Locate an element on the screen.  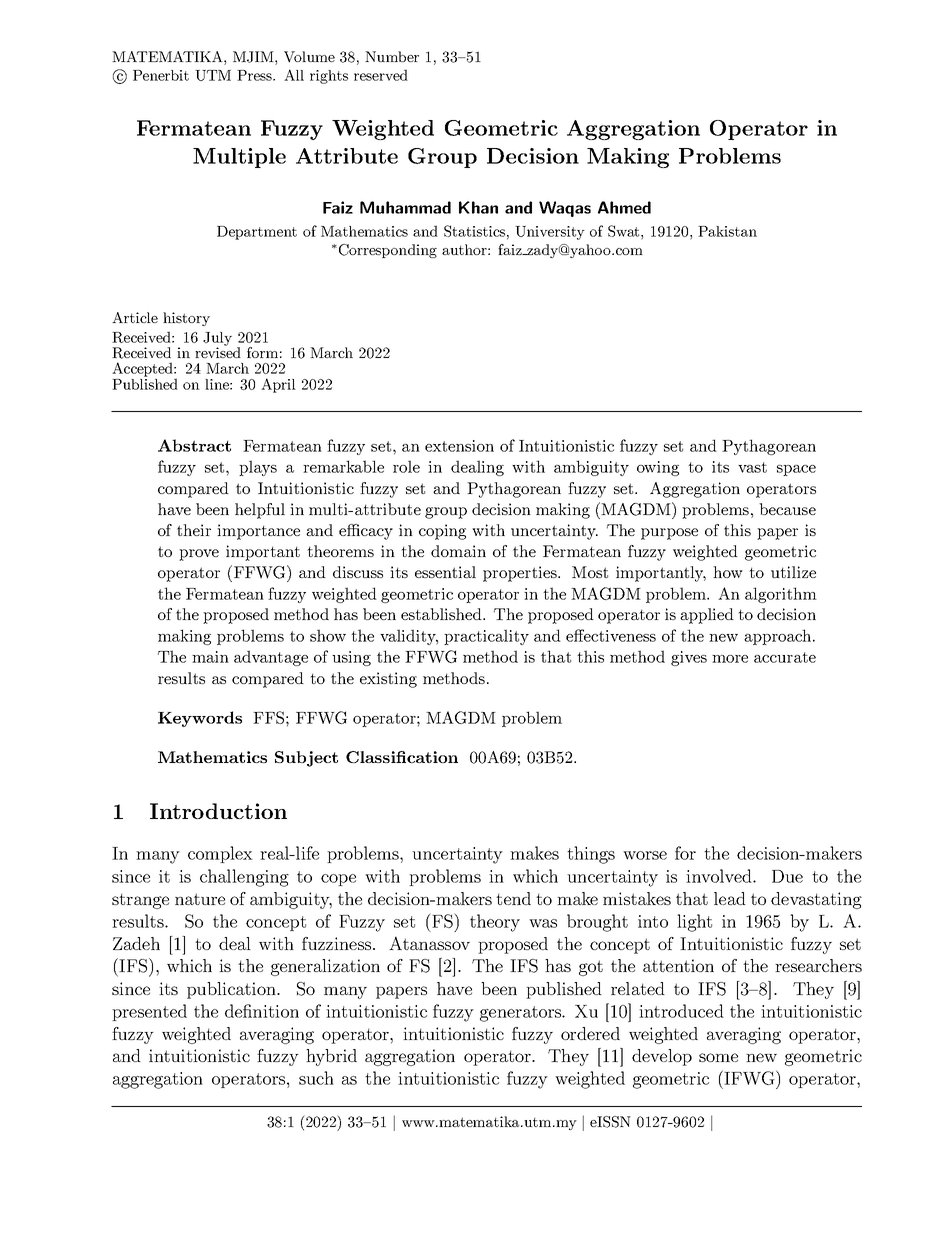
definition is located at coordinates (262, 1011).
